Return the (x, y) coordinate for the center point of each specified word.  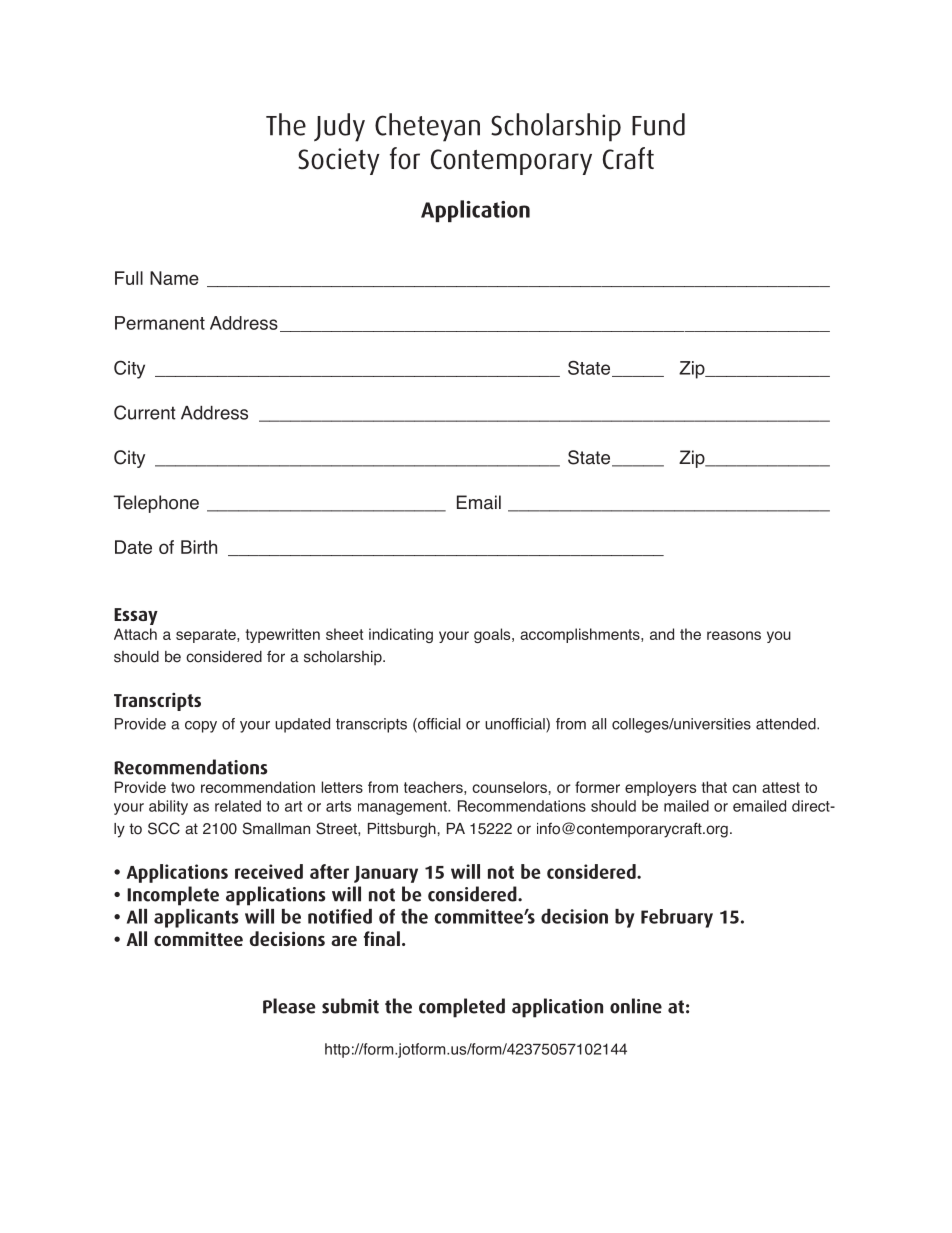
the (690, 634)
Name (174, 278)
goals (493, 635)
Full (129, 278)
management (403, 808)
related (238, 806)
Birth (199, 547)
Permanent (160, 323)
